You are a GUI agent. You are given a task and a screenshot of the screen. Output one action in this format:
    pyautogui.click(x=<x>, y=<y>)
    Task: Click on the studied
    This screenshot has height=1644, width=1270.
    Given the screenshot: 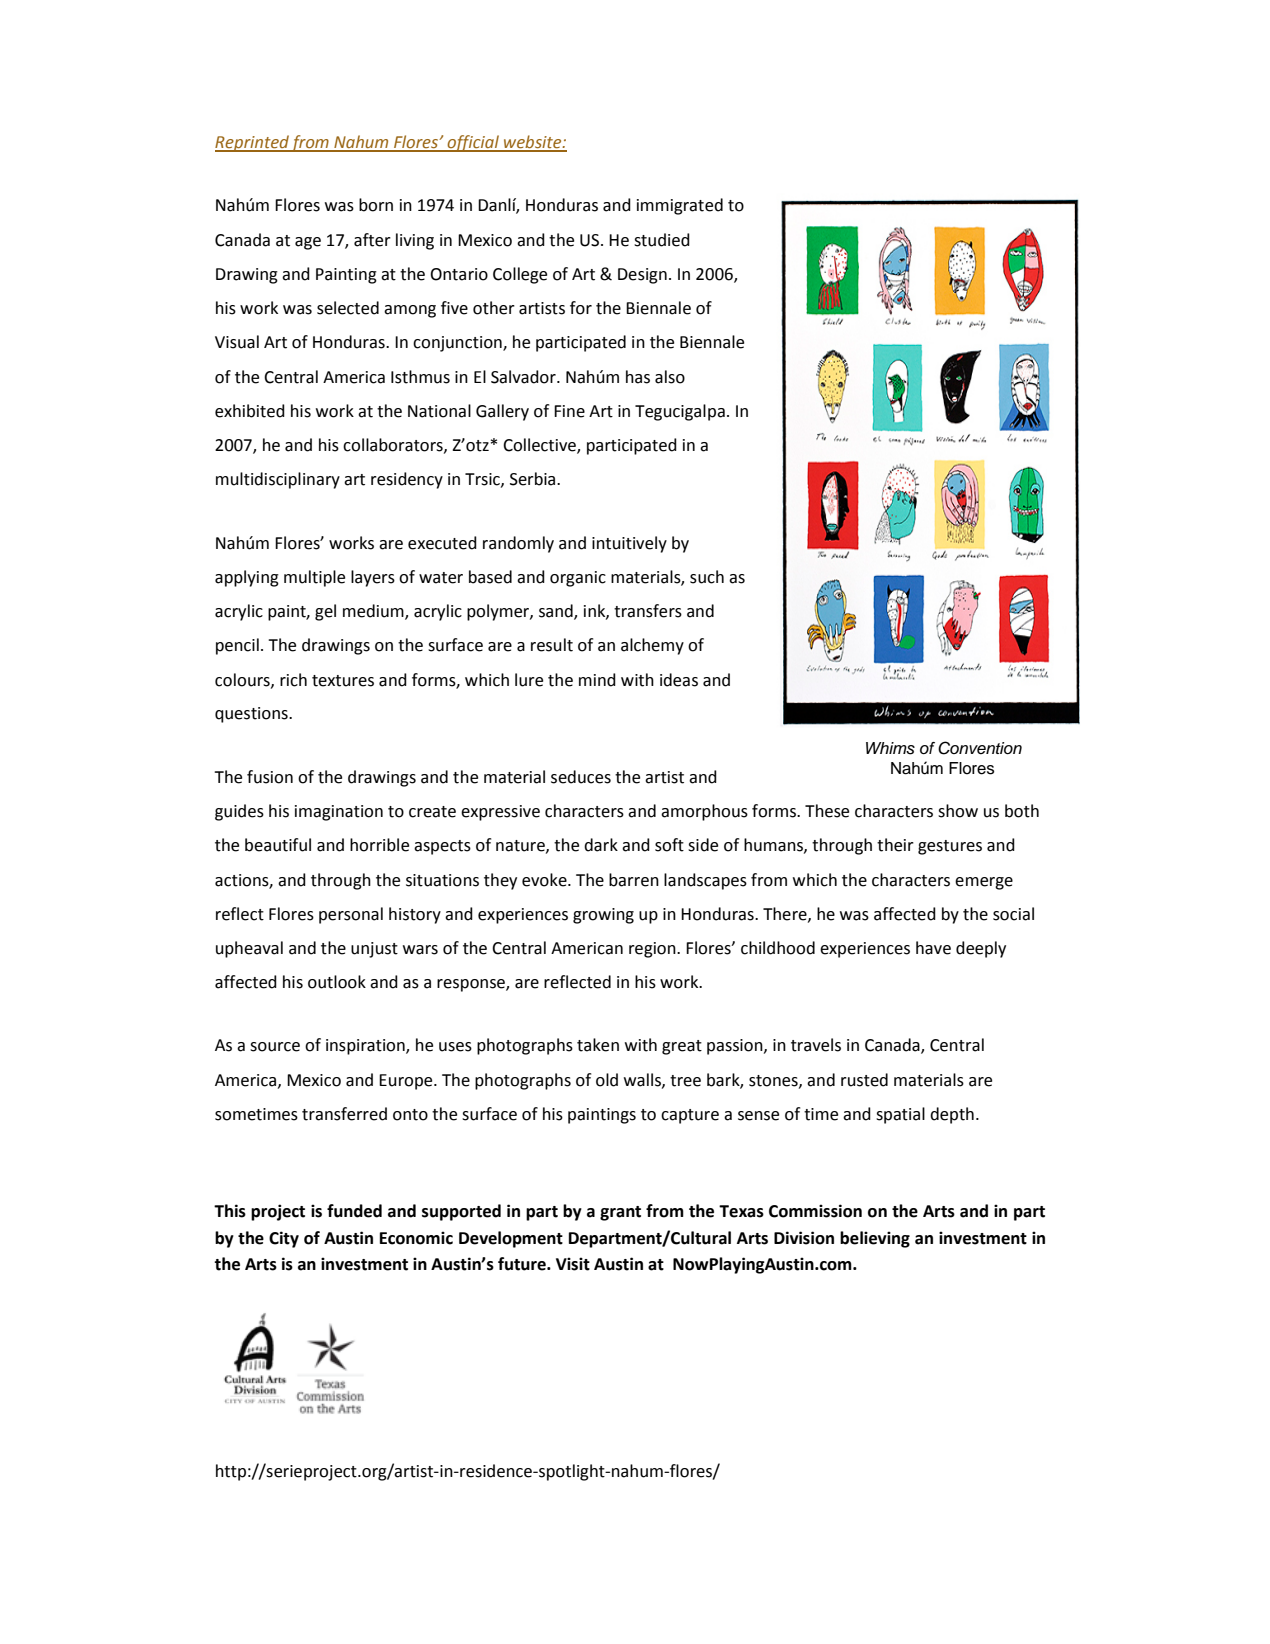 What is the action you would take?
    pyautogui.click(x=662, y=240)
